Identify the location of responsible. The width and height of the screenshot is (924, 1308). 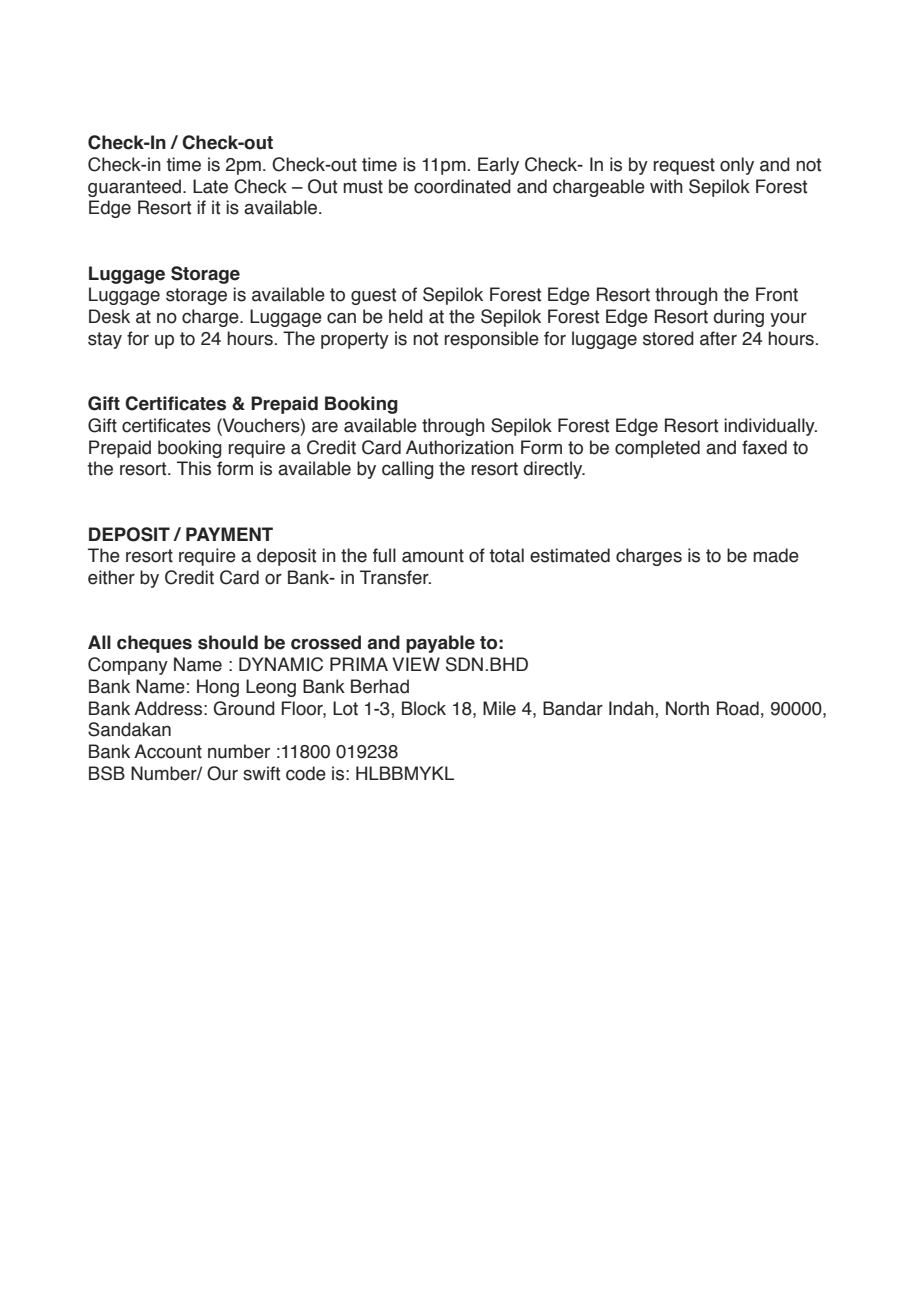
(492, 340).
